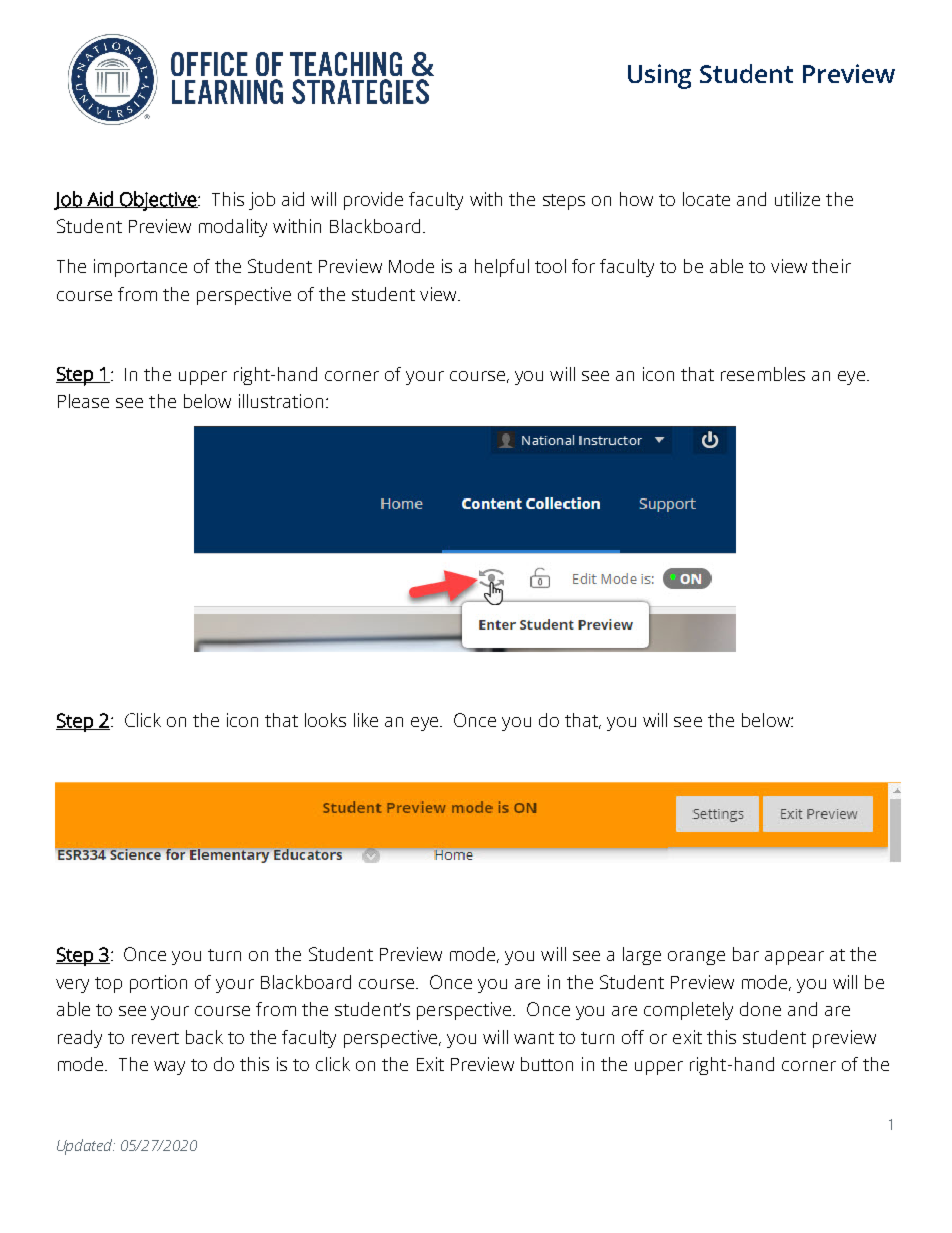 This screenshot has width=952, height=1233. What do you see at coordinates (325, 720) in the screenshot?
I see `looks` at bounding box center [325, 720].
